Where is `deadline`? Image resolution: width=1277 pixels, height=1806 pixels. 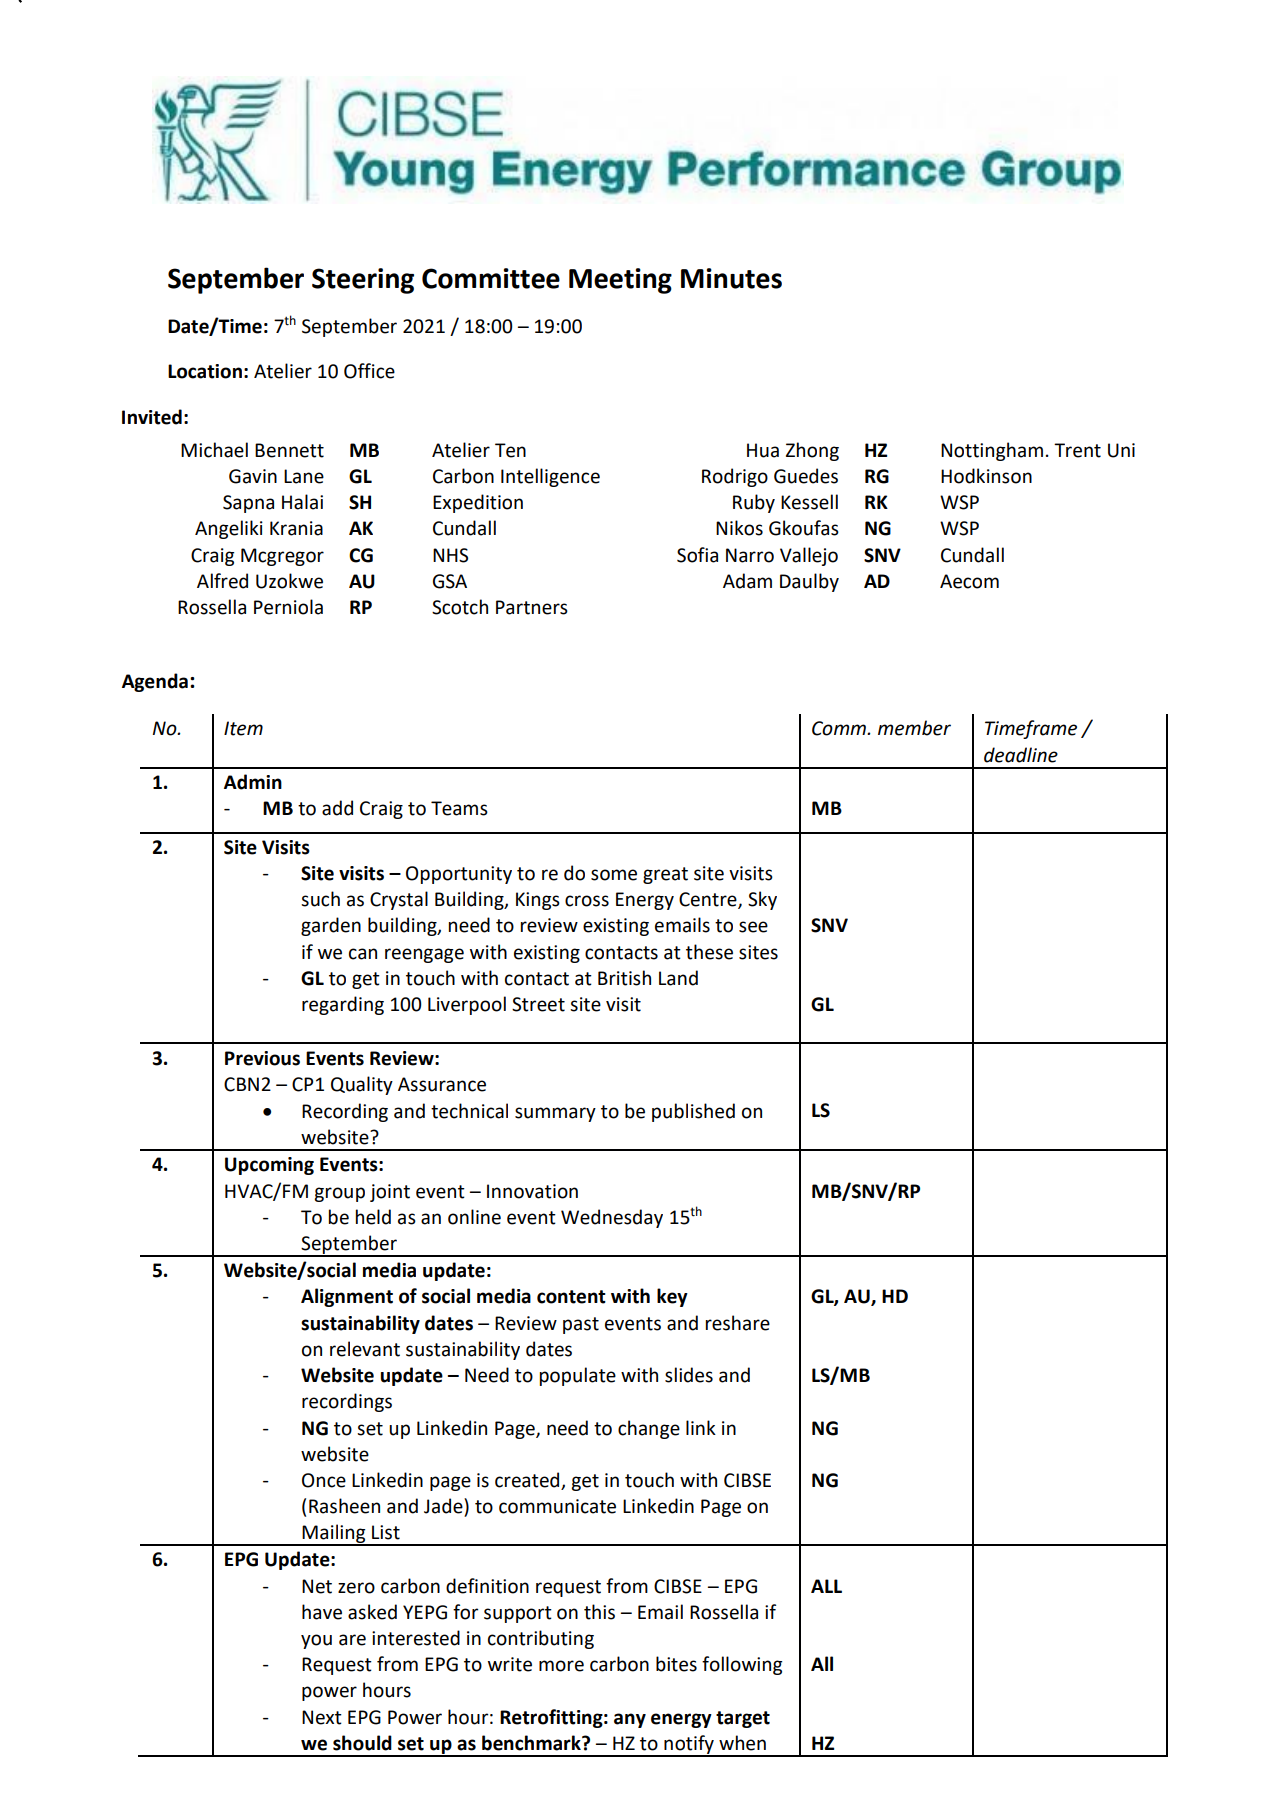 deadline is located at coordinates (1021, 755).
